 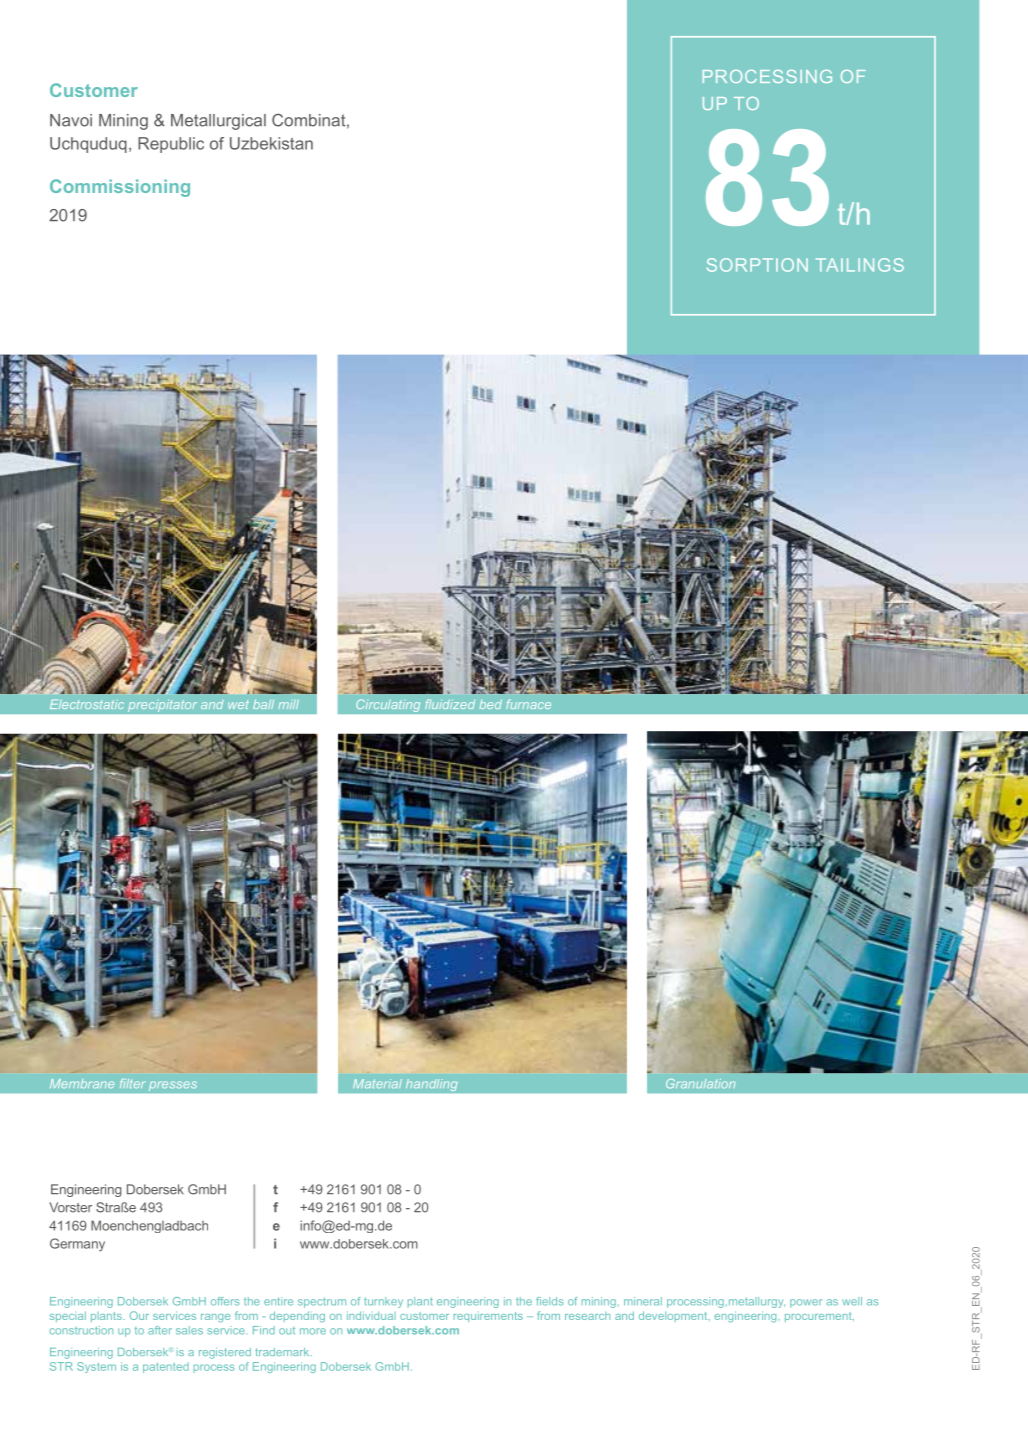 I want to click on Material, so click(x=377, y=1083).
